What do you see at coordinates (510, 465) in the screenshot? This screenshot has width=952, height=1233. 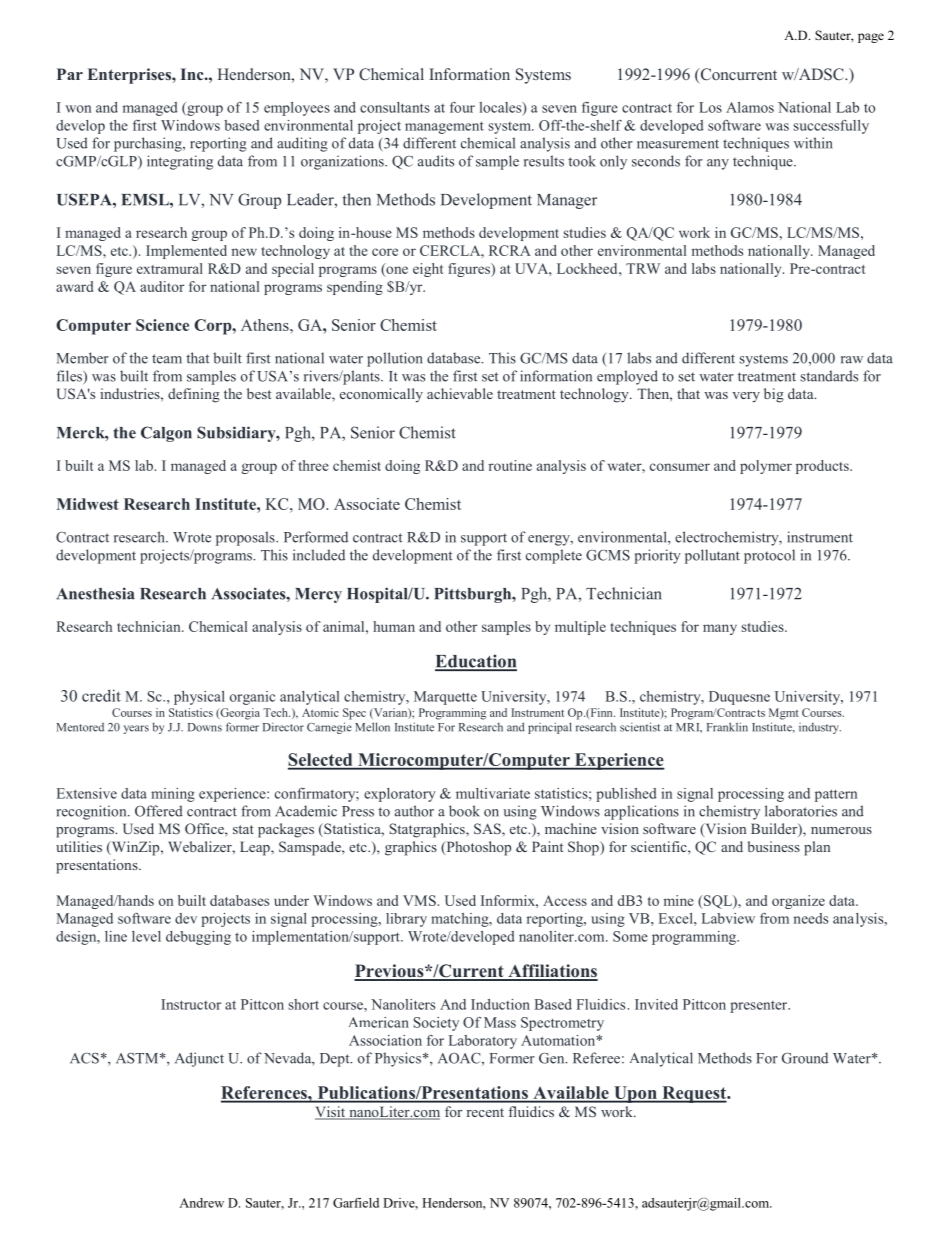 I see `routine` at bounding box center [510, 465].
